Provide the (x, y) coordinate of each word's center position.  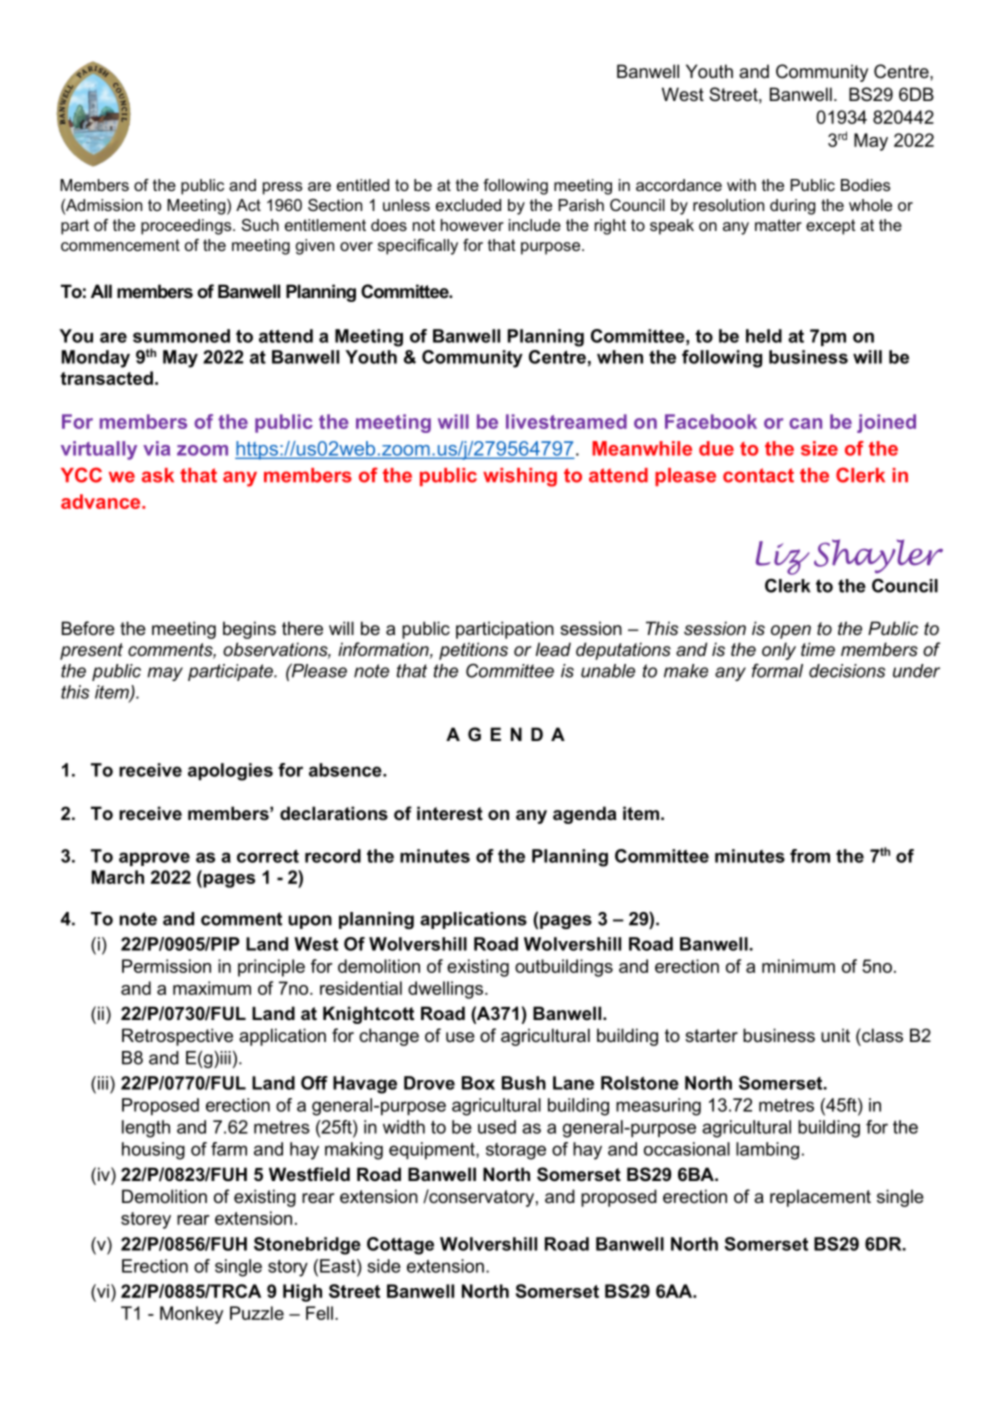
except (830, 227)
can (805, 423)
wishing (520, 477)
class (881, 1035)
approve (154, 859)
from (810, 856)
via (156, 448)
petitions (473, 651)
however (472, 225)
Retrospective (177, 1037)
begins (249, 630)
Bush (524, 1083)
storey (146, 1220)
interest (450, 813)
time (818, 649)
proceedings (187, 227)
